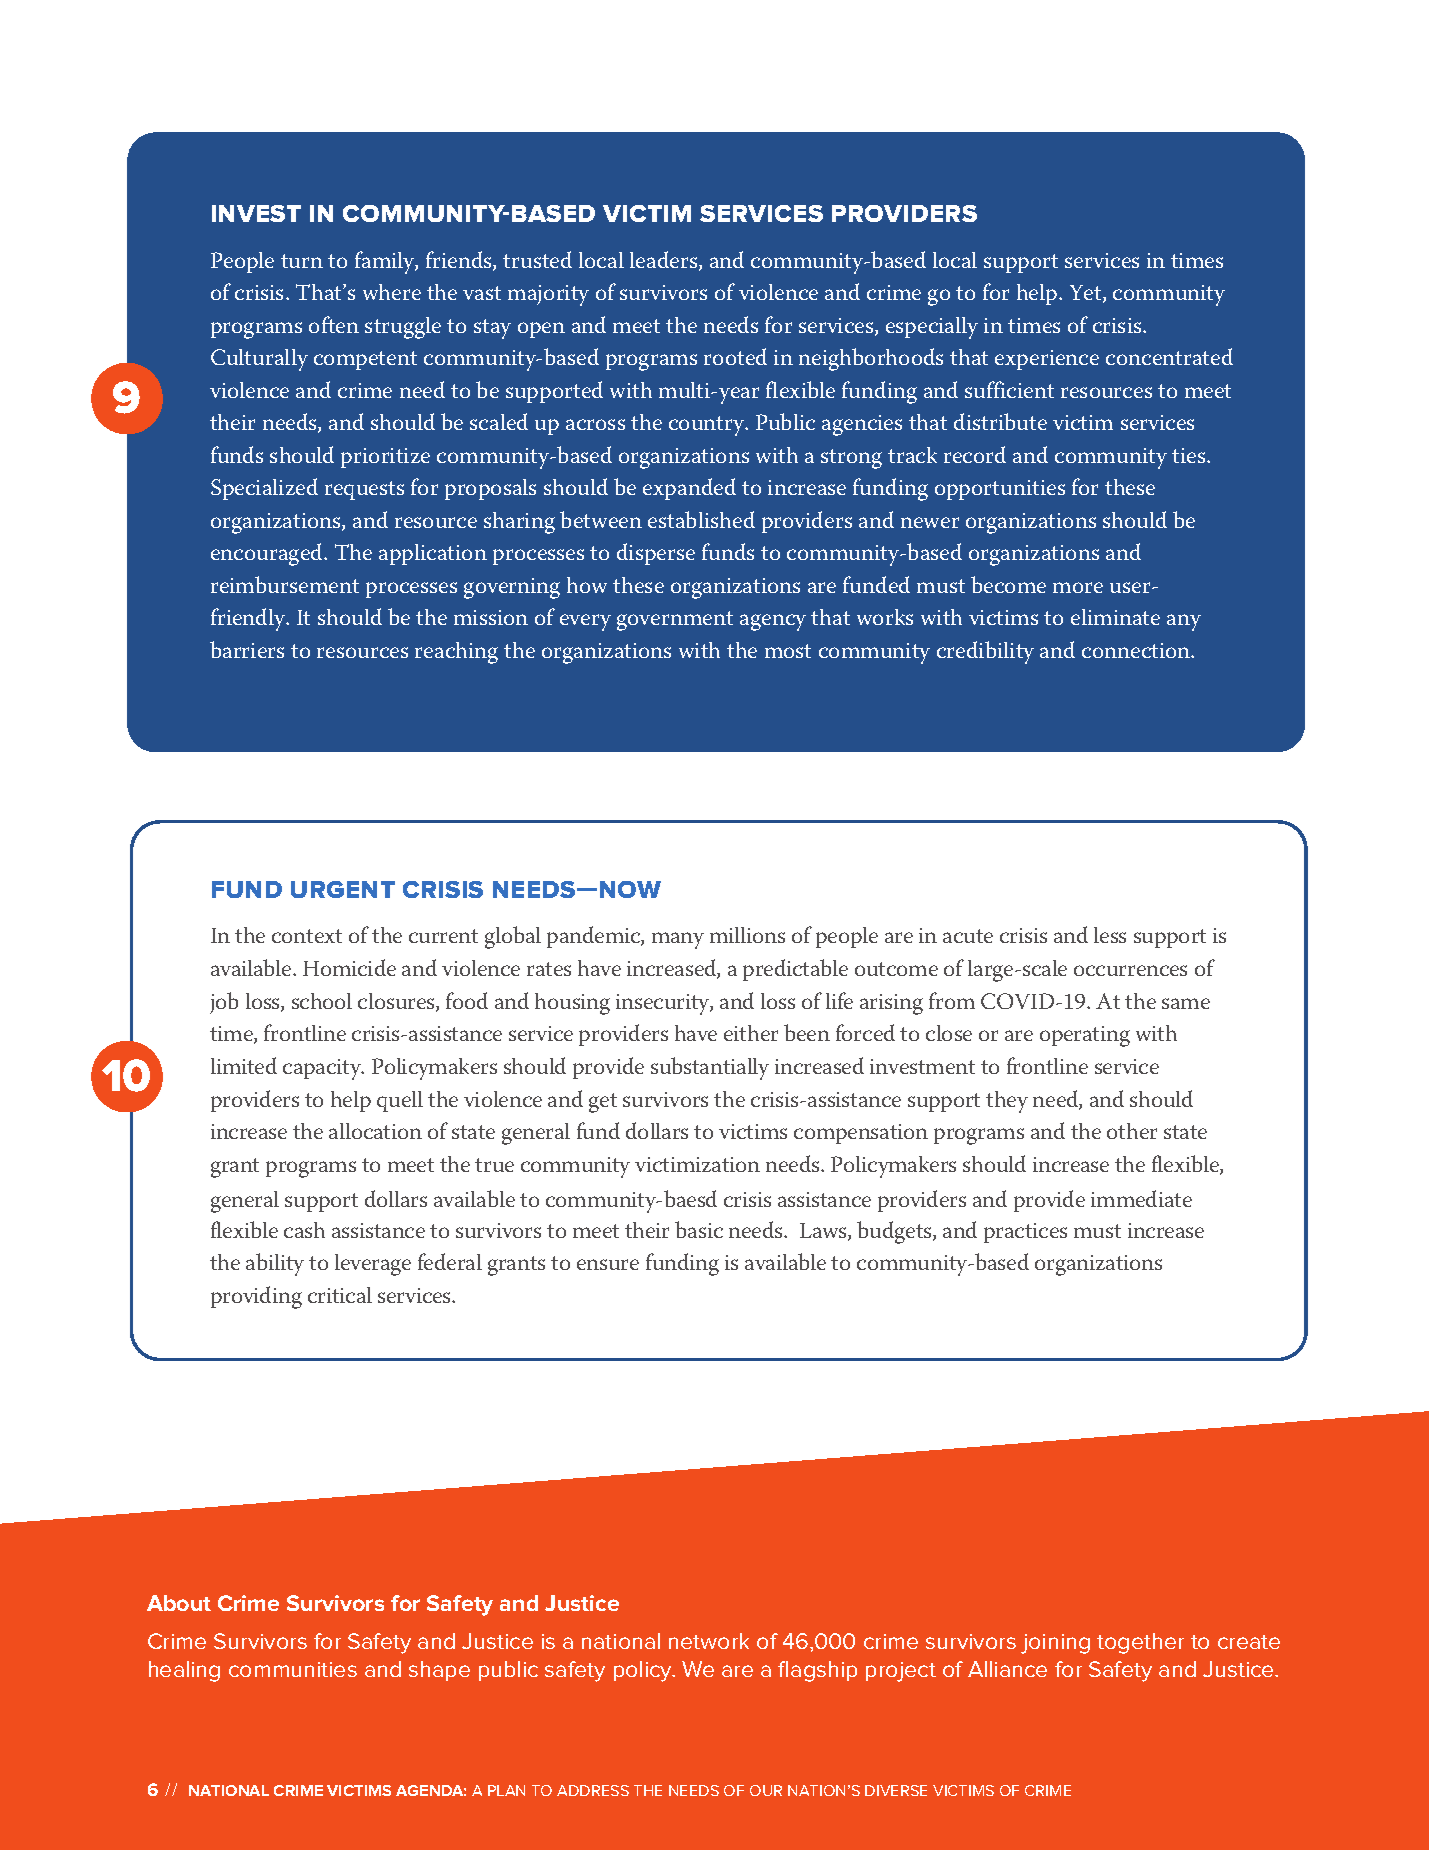 This document has height=1850, width=1429. Describe the element at coordinates (334, 324) in the document. I see `often` at that location.
